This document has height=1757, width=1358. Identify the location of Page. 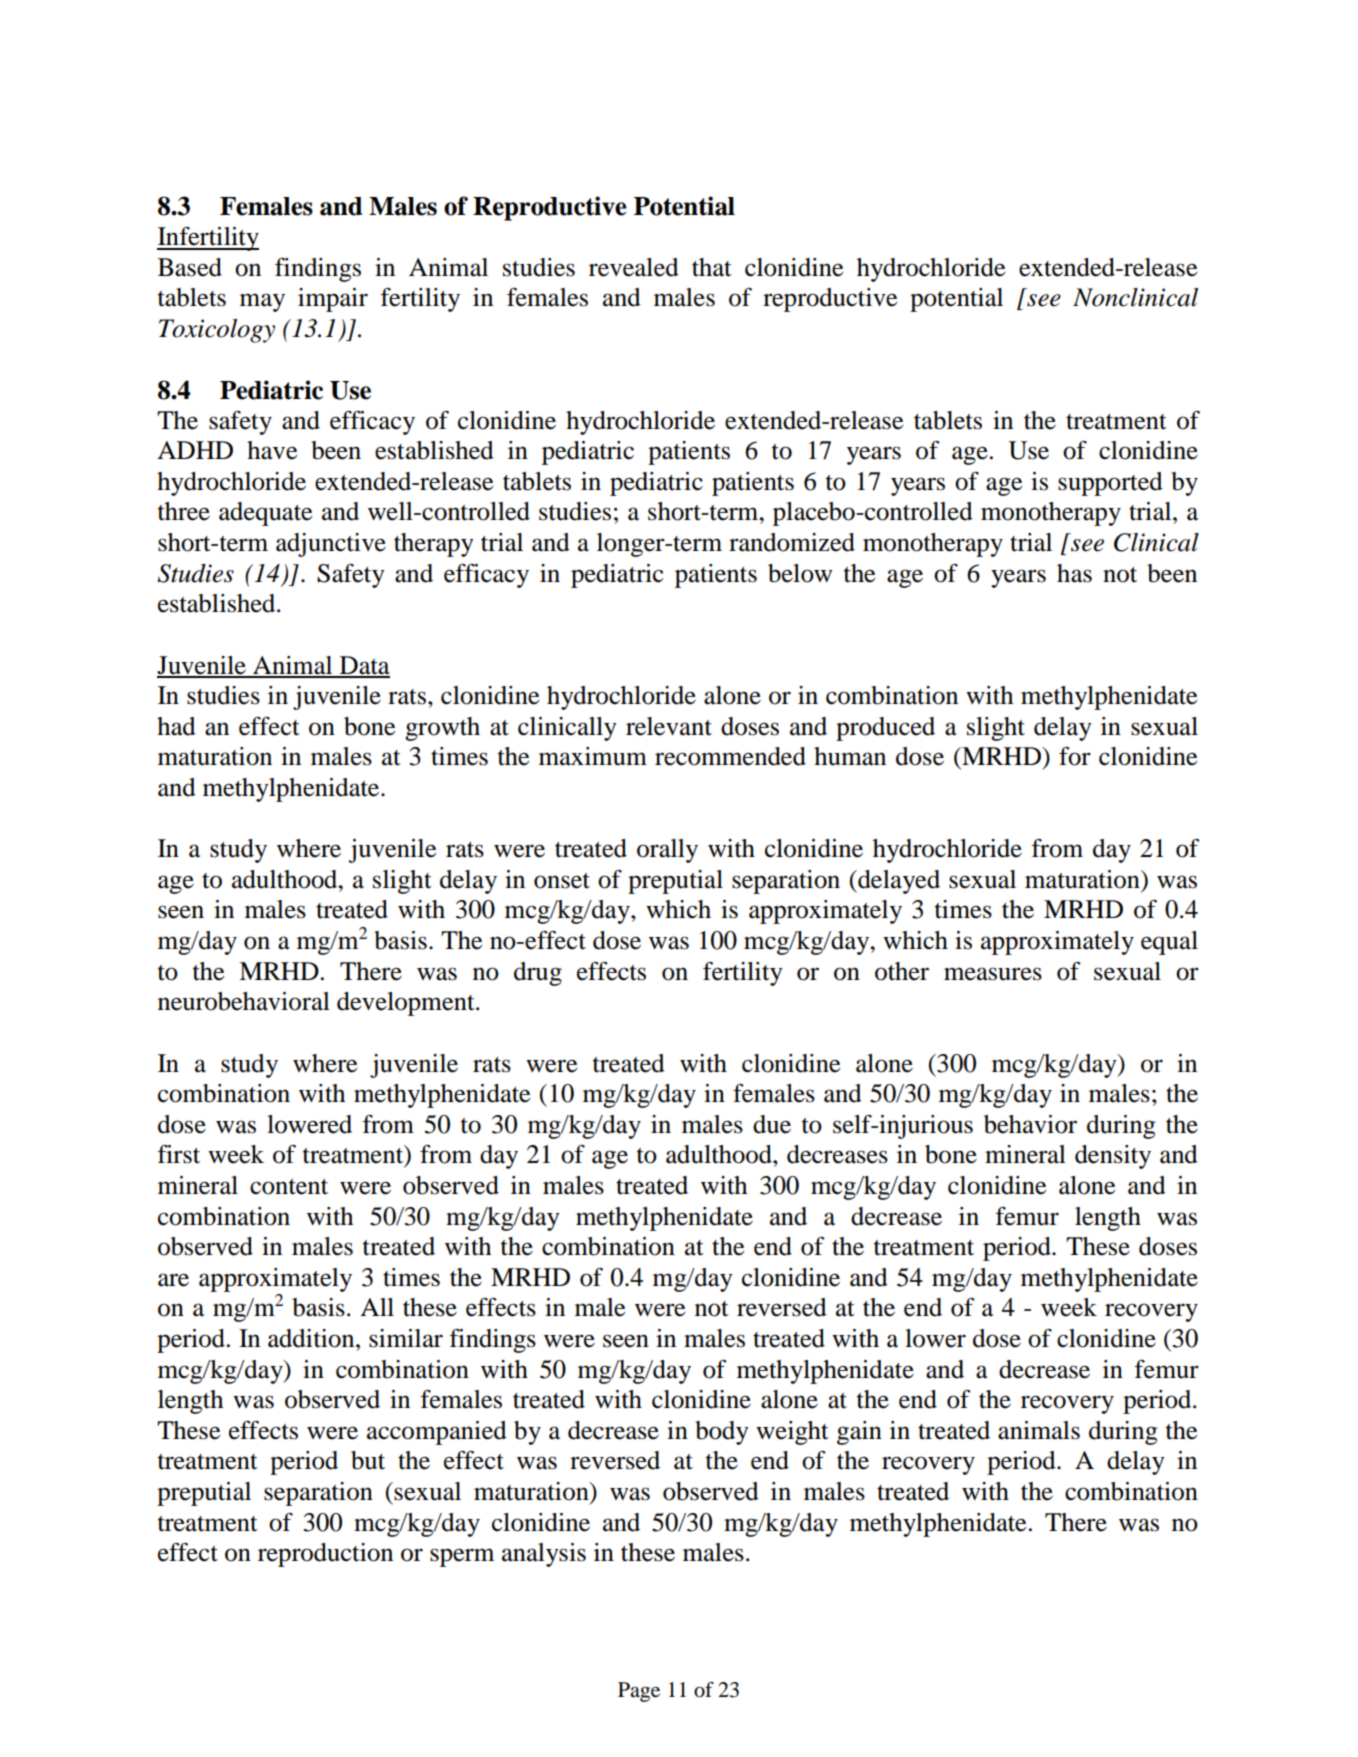
(639, 1692).
